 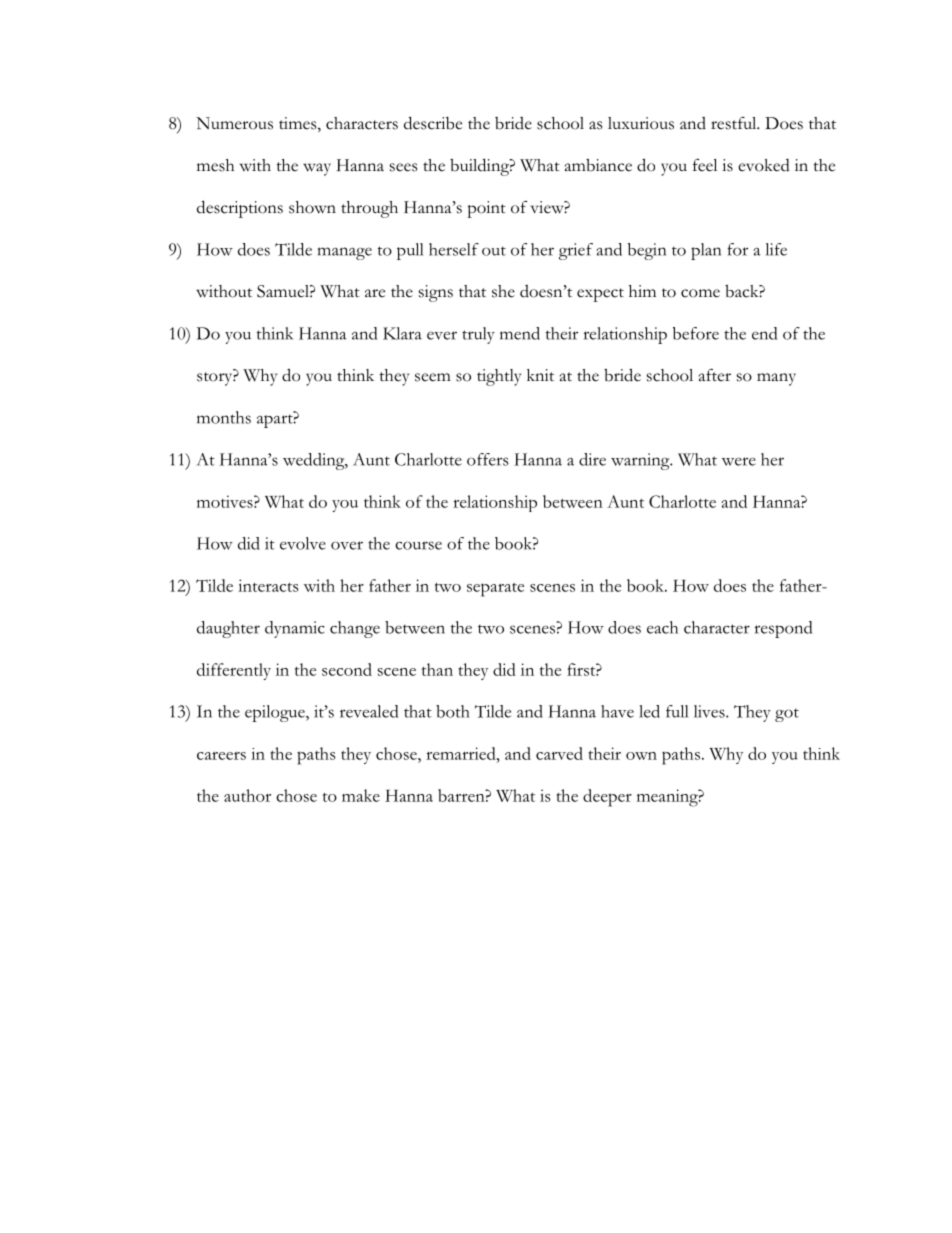 I want to click on remarried, so click(x=462, y=753).
